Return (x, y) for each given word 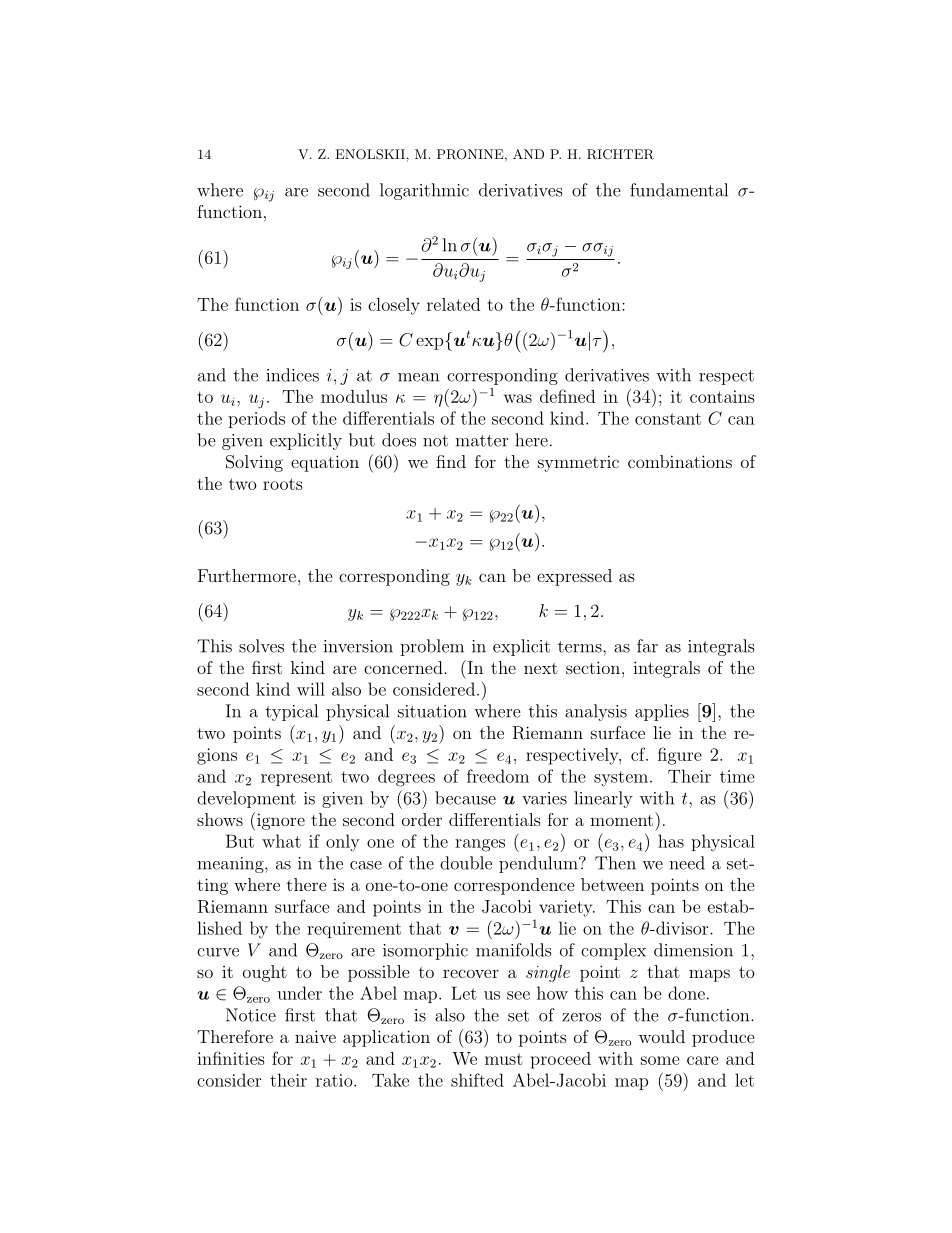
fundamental (679, 190)
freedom (498, 776)
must (504, 1059)
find (451, 461)
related (453, 304)
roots (283, 484)
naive (315, 1036)
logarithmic (424, 191)
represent (296, 778)
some (660, 1060)
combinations (680, 461)
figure (680, 756)
